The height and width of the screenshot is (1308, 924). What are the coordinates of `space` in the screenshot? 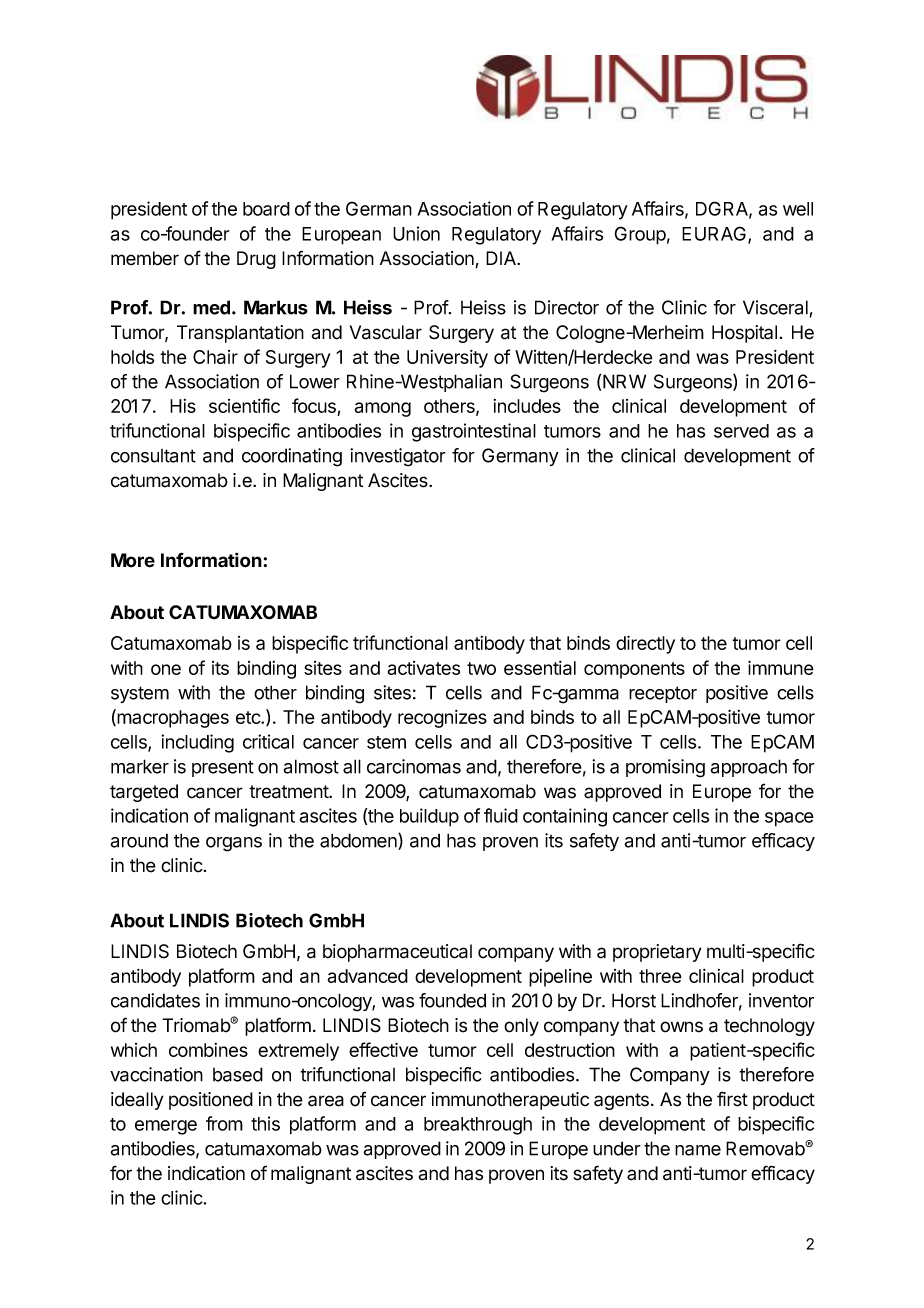 It's located at (789, 819).
